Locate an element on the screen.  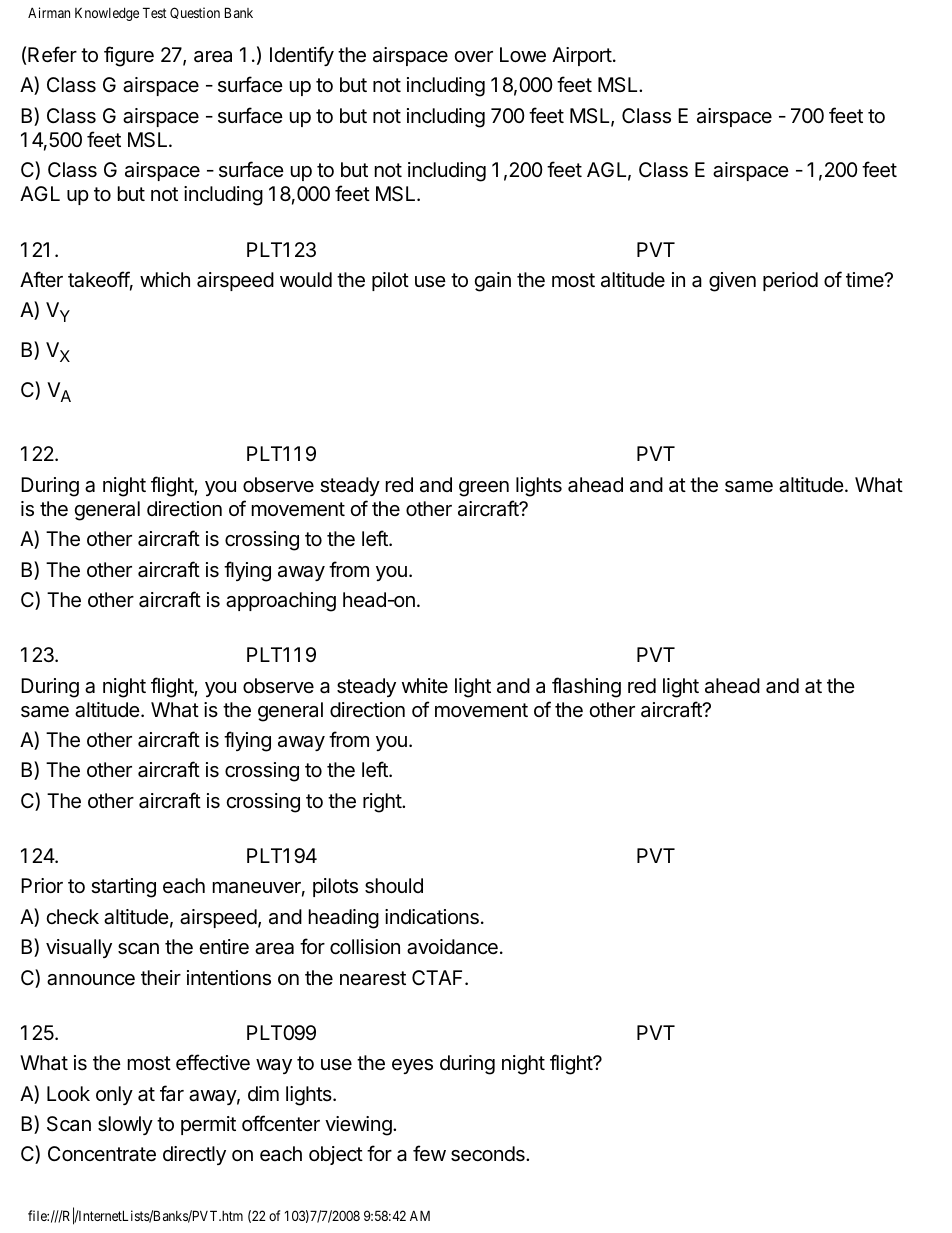
period is located at coordinates (790, 281).
